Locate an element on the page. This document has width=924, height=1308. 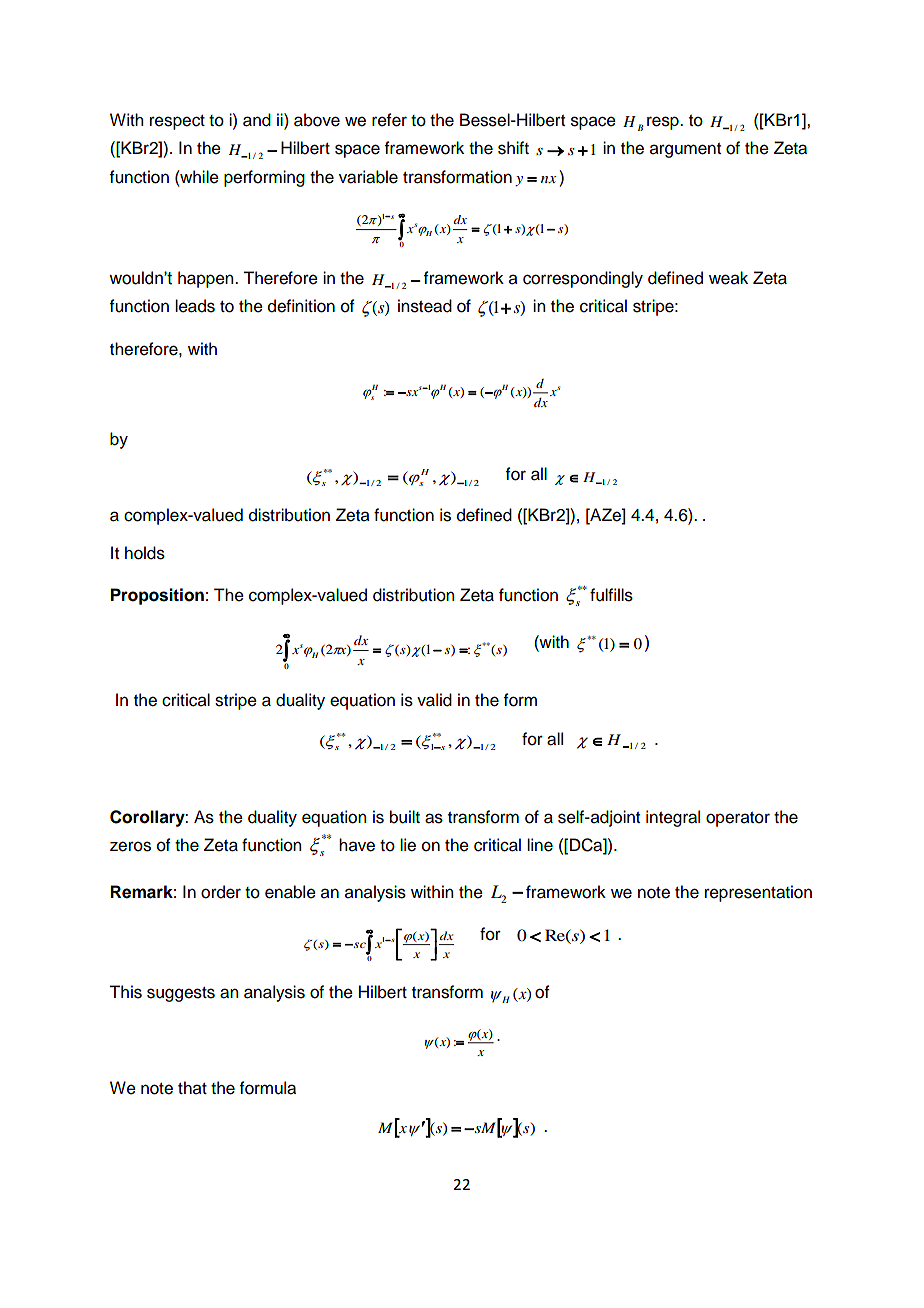
argument is located at coordinates (685, 150).
